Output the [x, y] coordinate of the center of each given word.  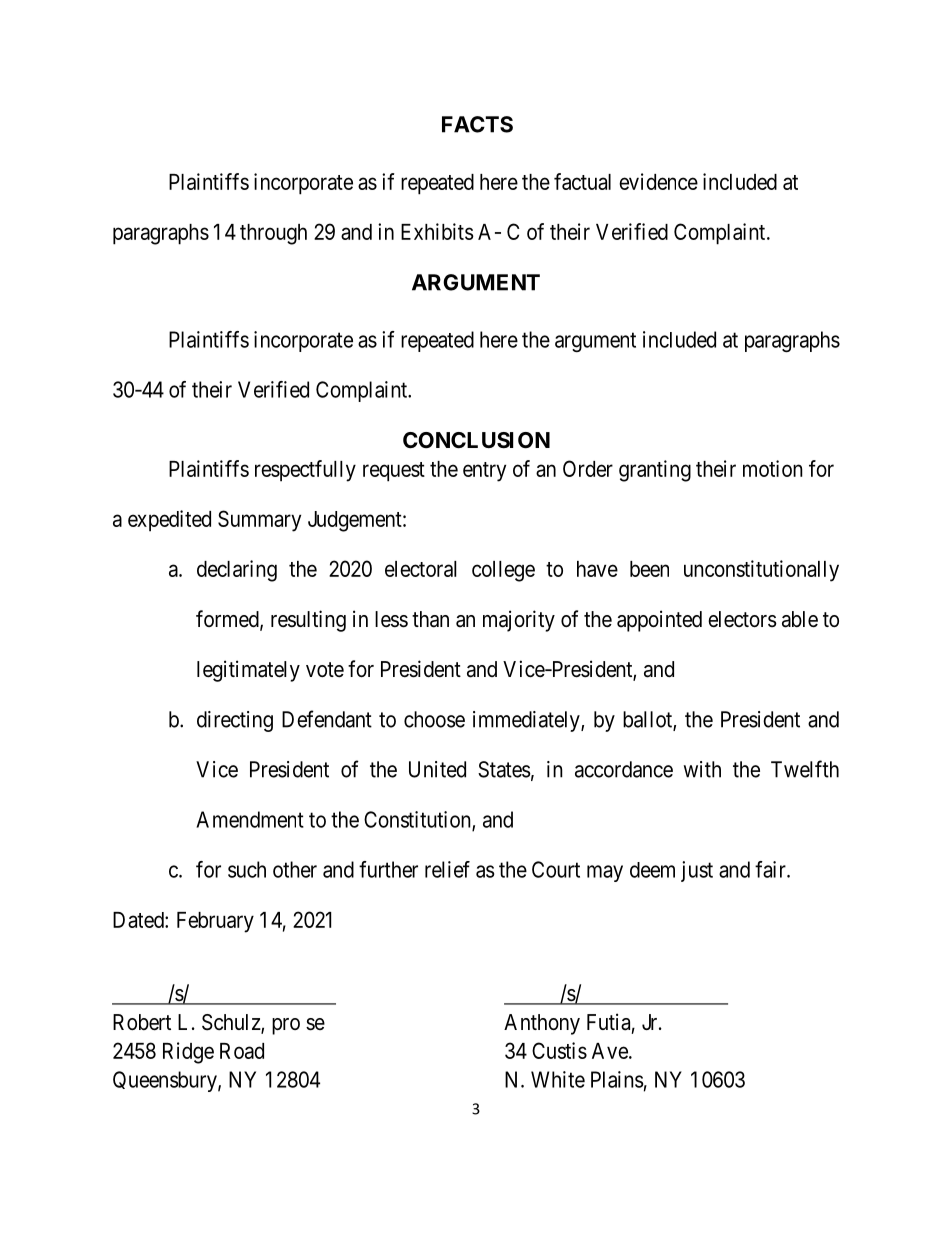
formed [228, 620]
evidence [658, 181]
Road [242, 1051]
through [273, 234]
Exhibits [437, 231]
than [430, 619]
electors [742, 619]
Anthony [542, 1024]
